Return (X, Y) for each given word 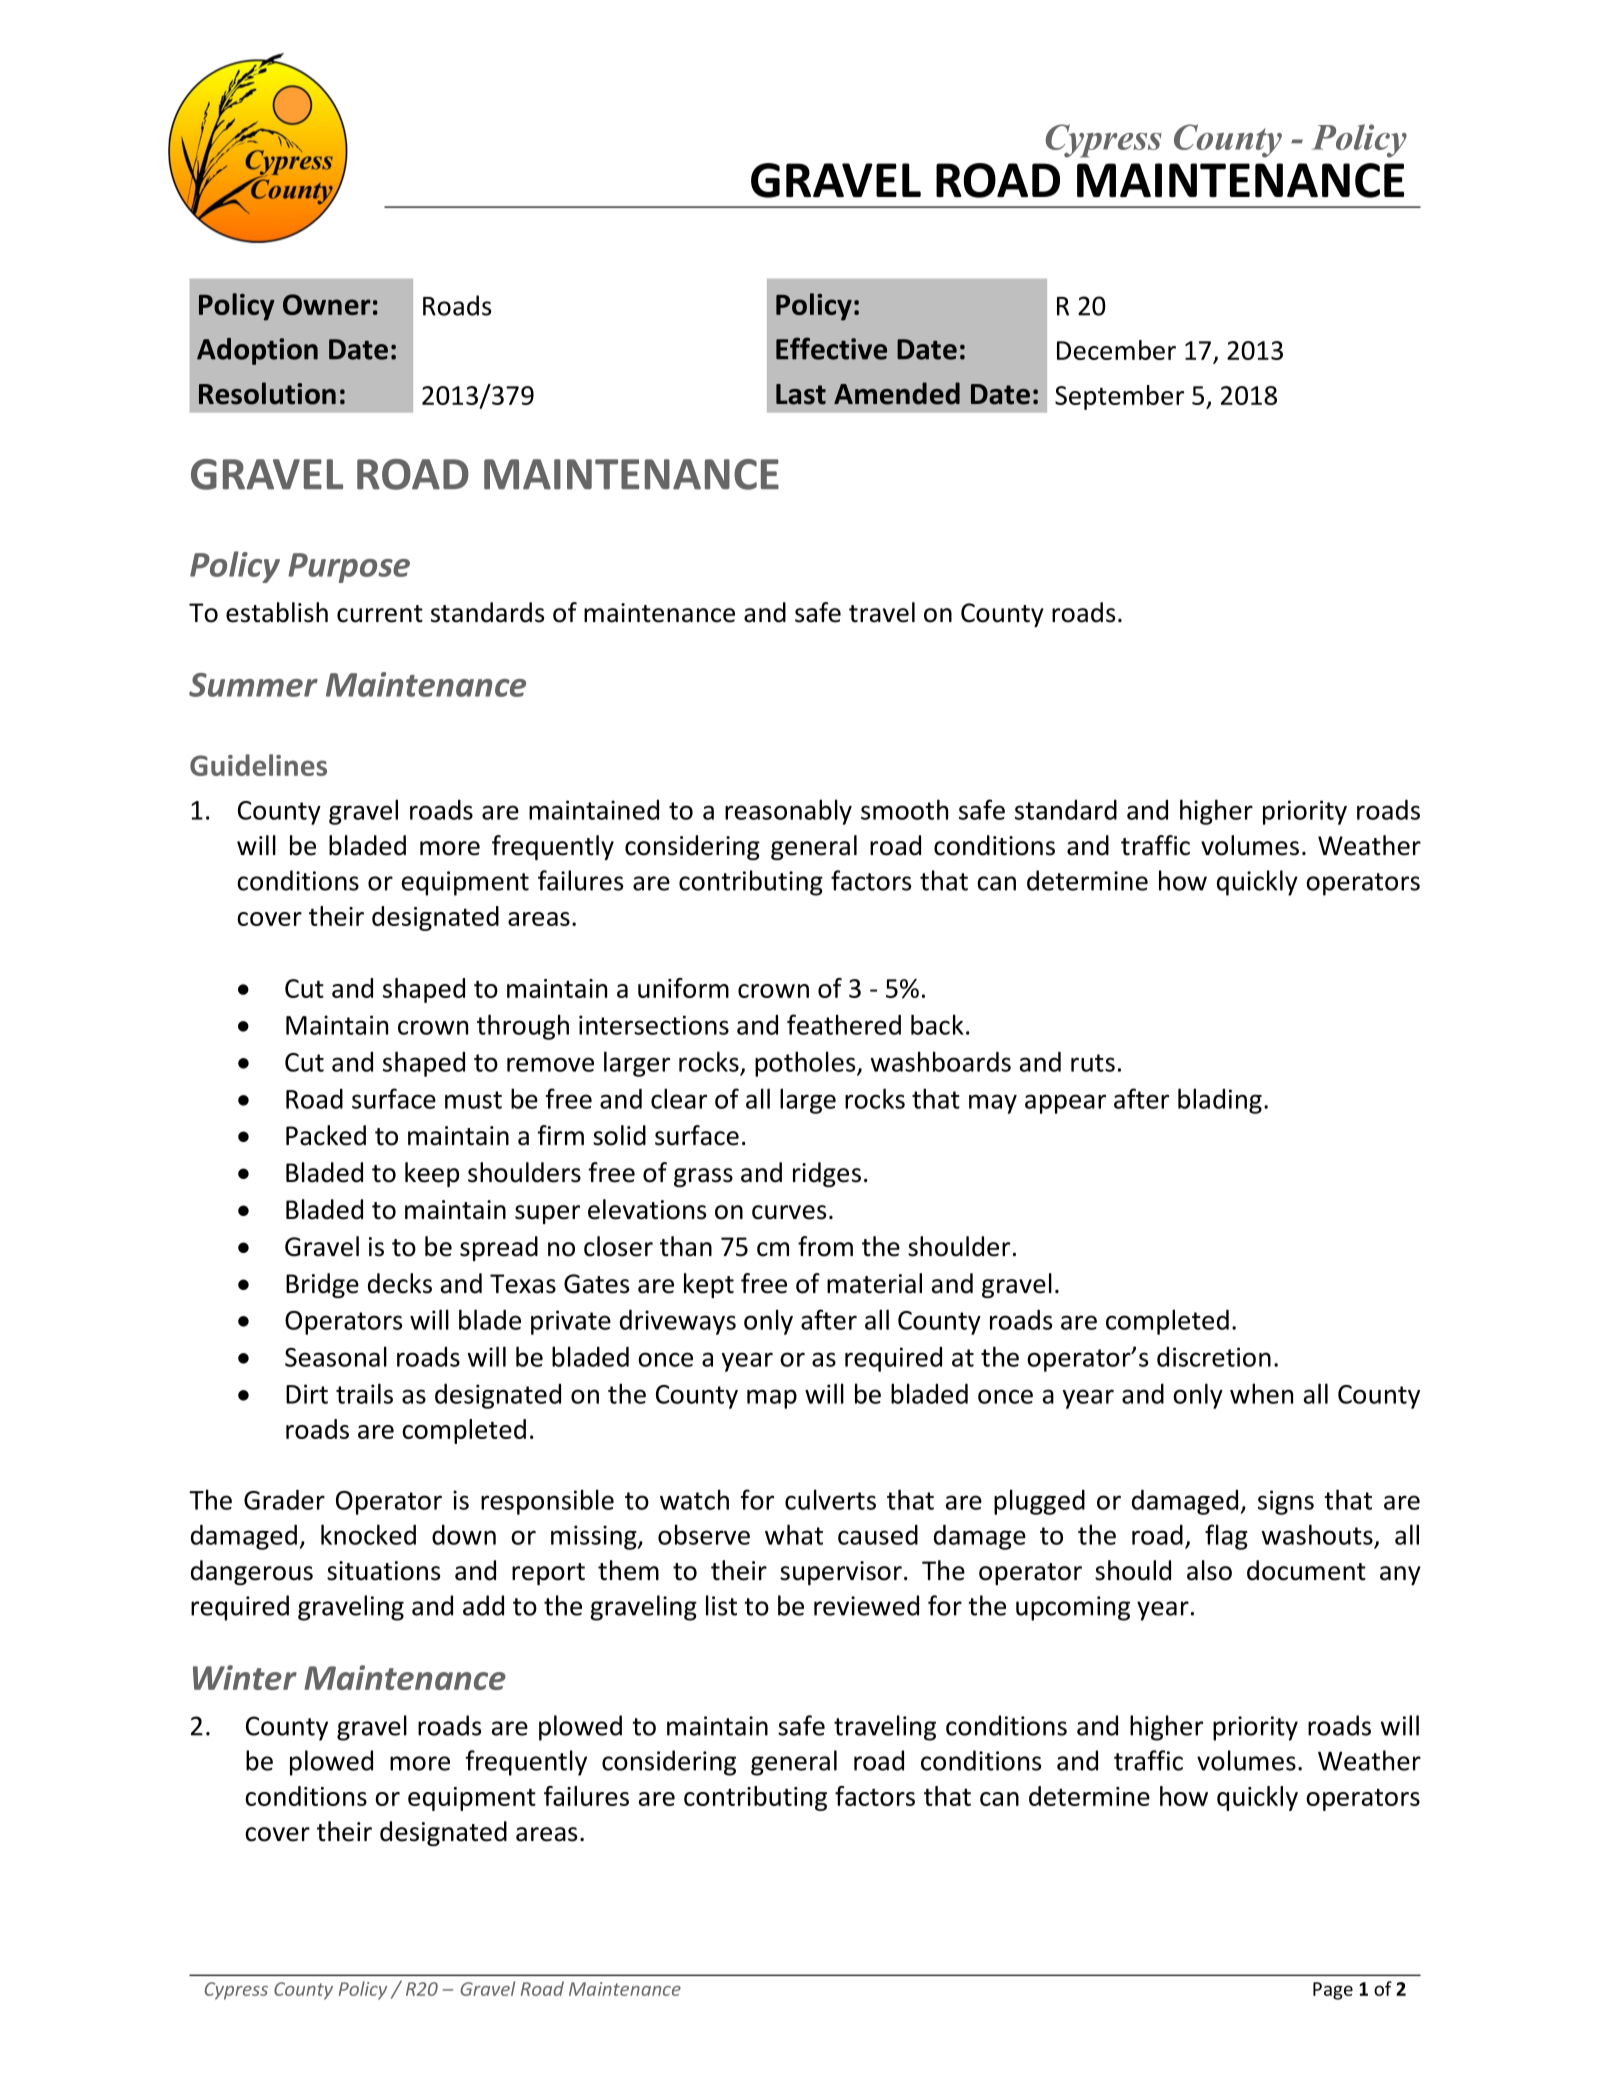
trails (364, 1393)
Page (1333, 1991)
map (772, 1399)
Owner (327, 304)
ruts (1093, 1063)
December (1116, 350)
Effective (831, 348)
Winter (245, 1677)
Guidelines (258, 765)
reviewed (866, 1605)
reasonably (788, 812)
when (1261, 1393)
